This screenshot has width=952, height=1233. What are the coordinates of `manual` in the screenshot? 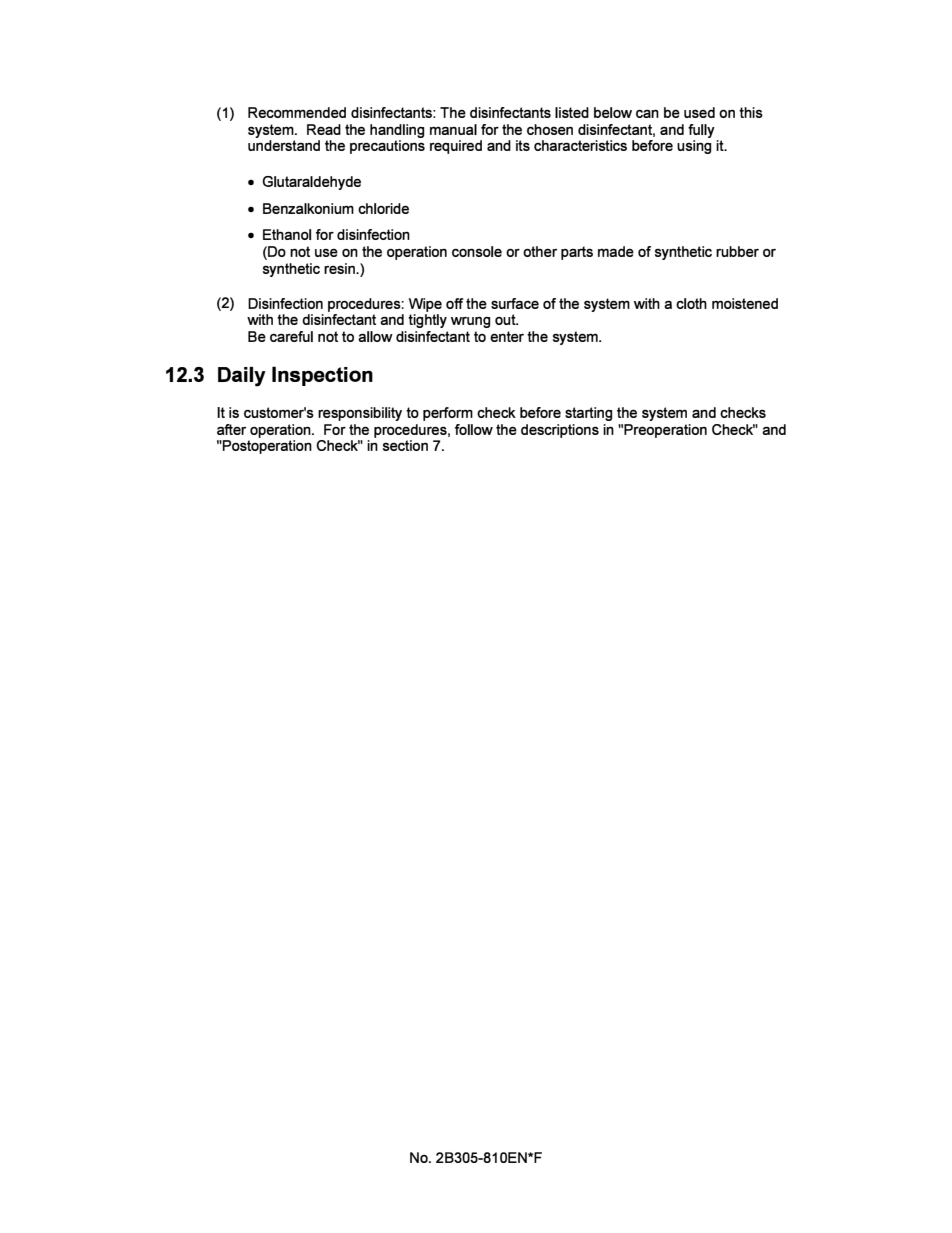 It's located at (453, 129).
